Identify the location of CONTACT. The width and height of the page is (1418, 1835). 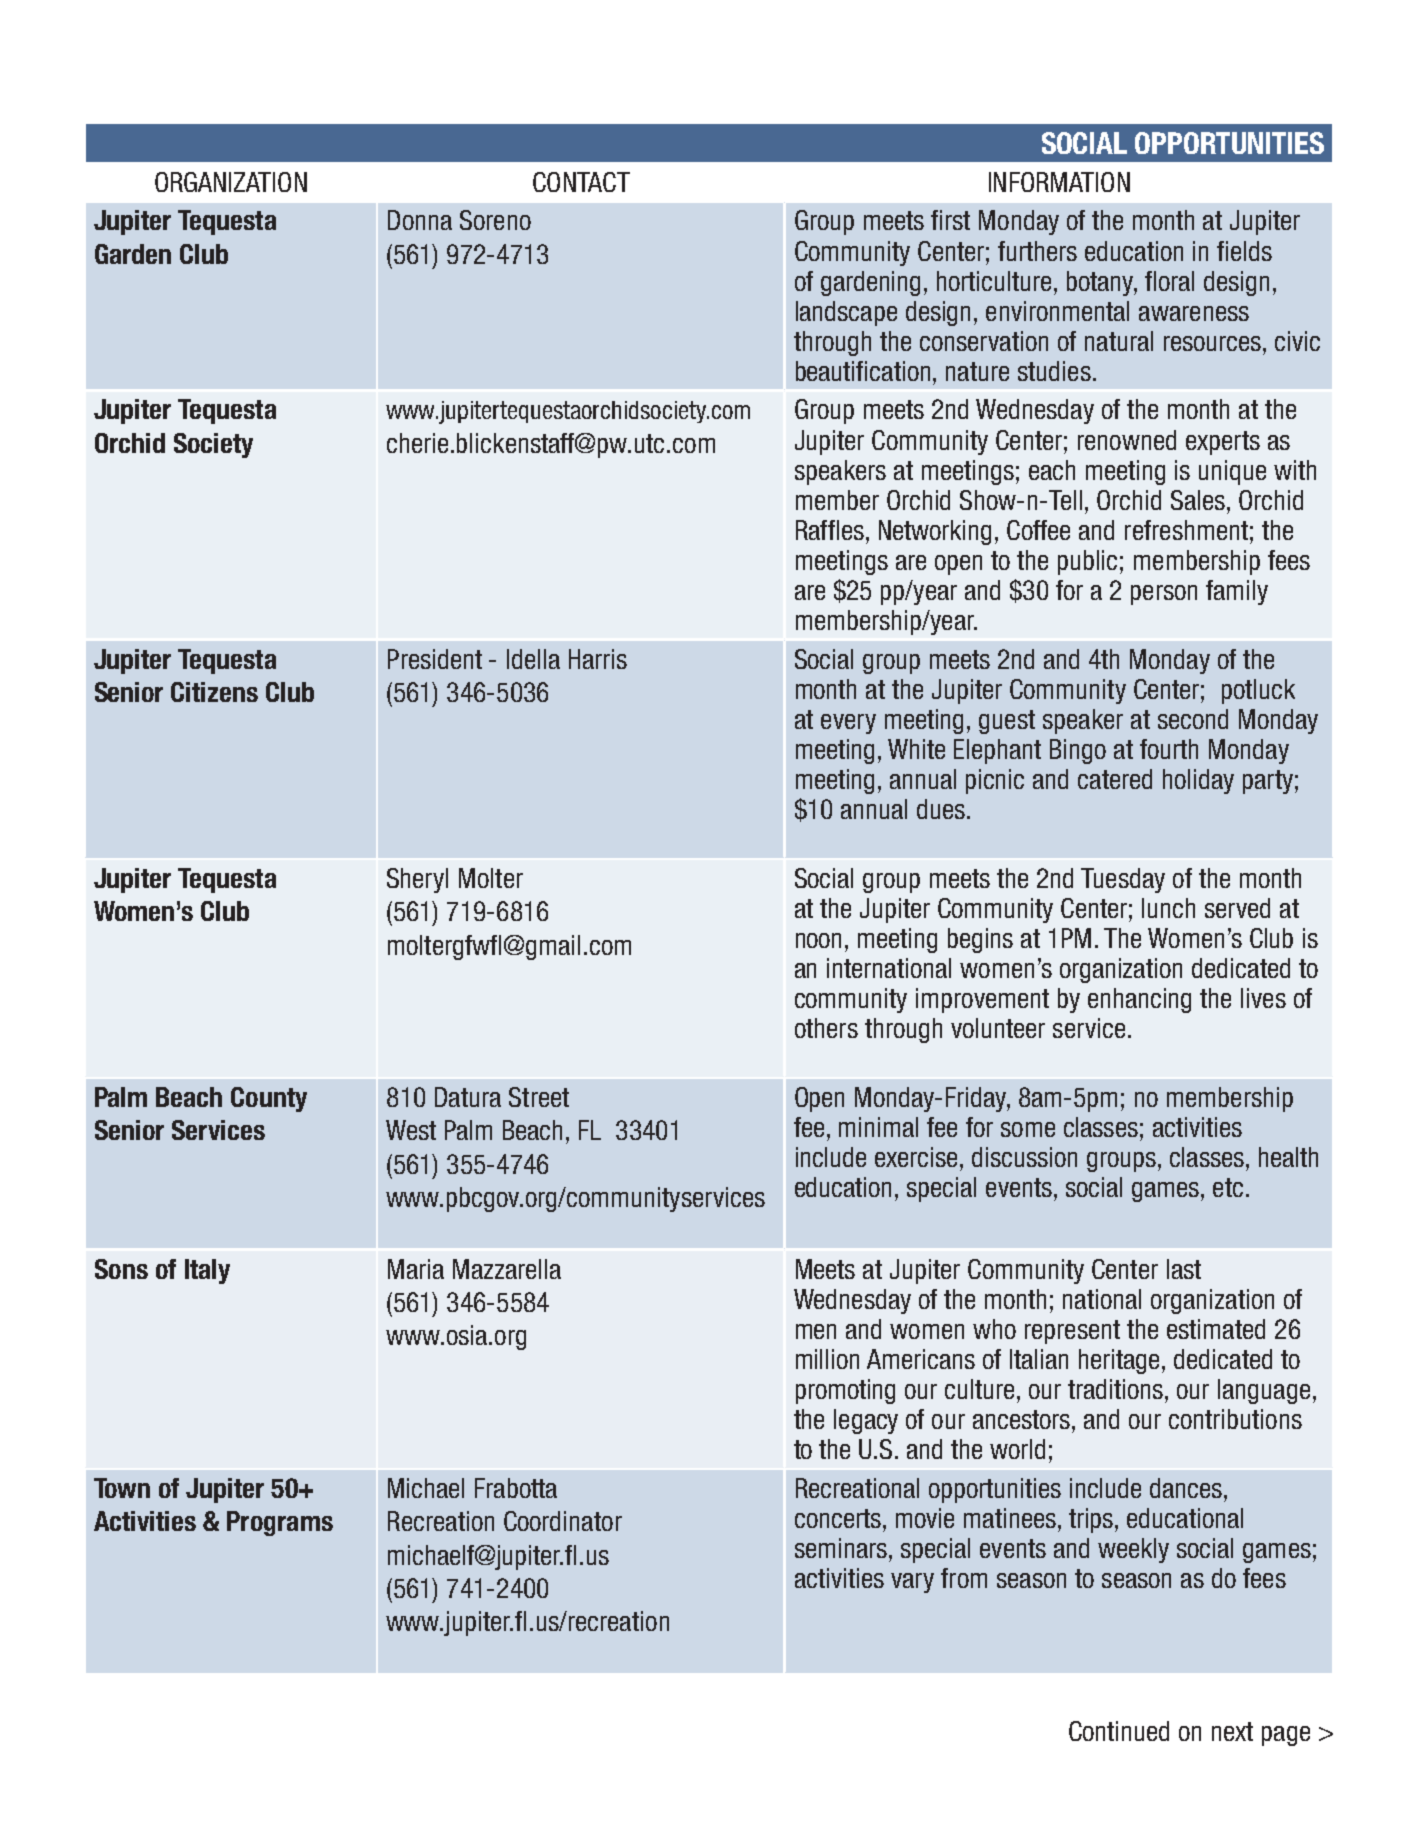
(581, 182).
